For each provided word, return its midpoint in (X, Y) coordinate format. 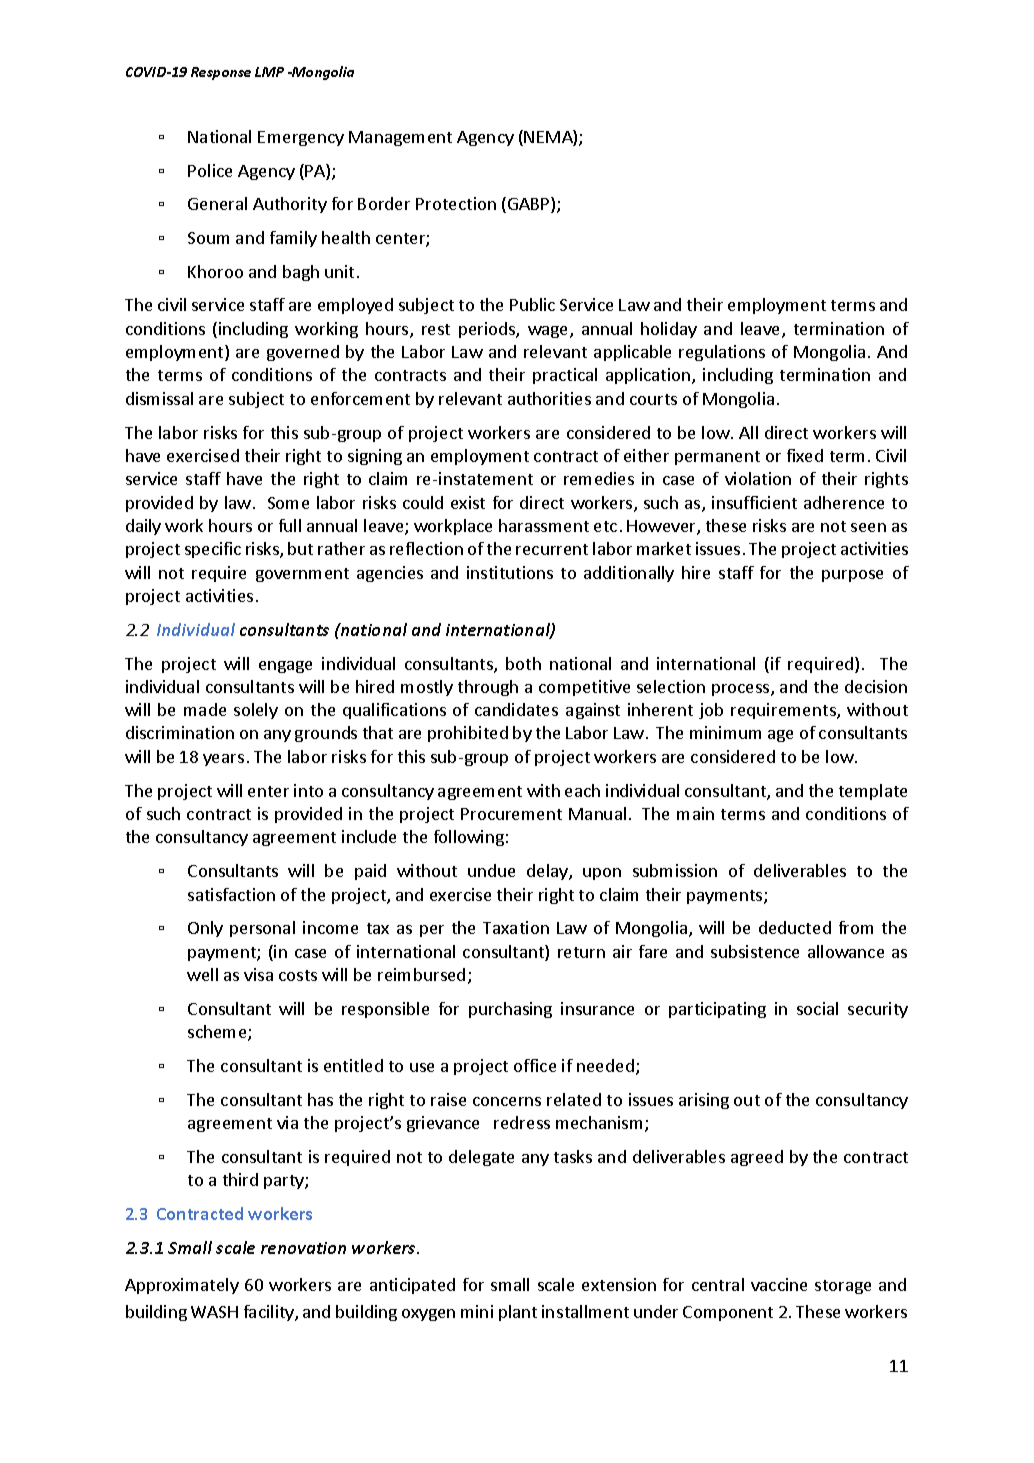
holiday (669, 330)
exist (468, 502)
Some (288, 503)
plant (518, 1313)
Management (400, 138)
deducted (795, 927)
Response (221, 73)
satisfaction (231, 894)
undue (491, 870)
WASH (214, 1312)
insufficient (754, 502)
